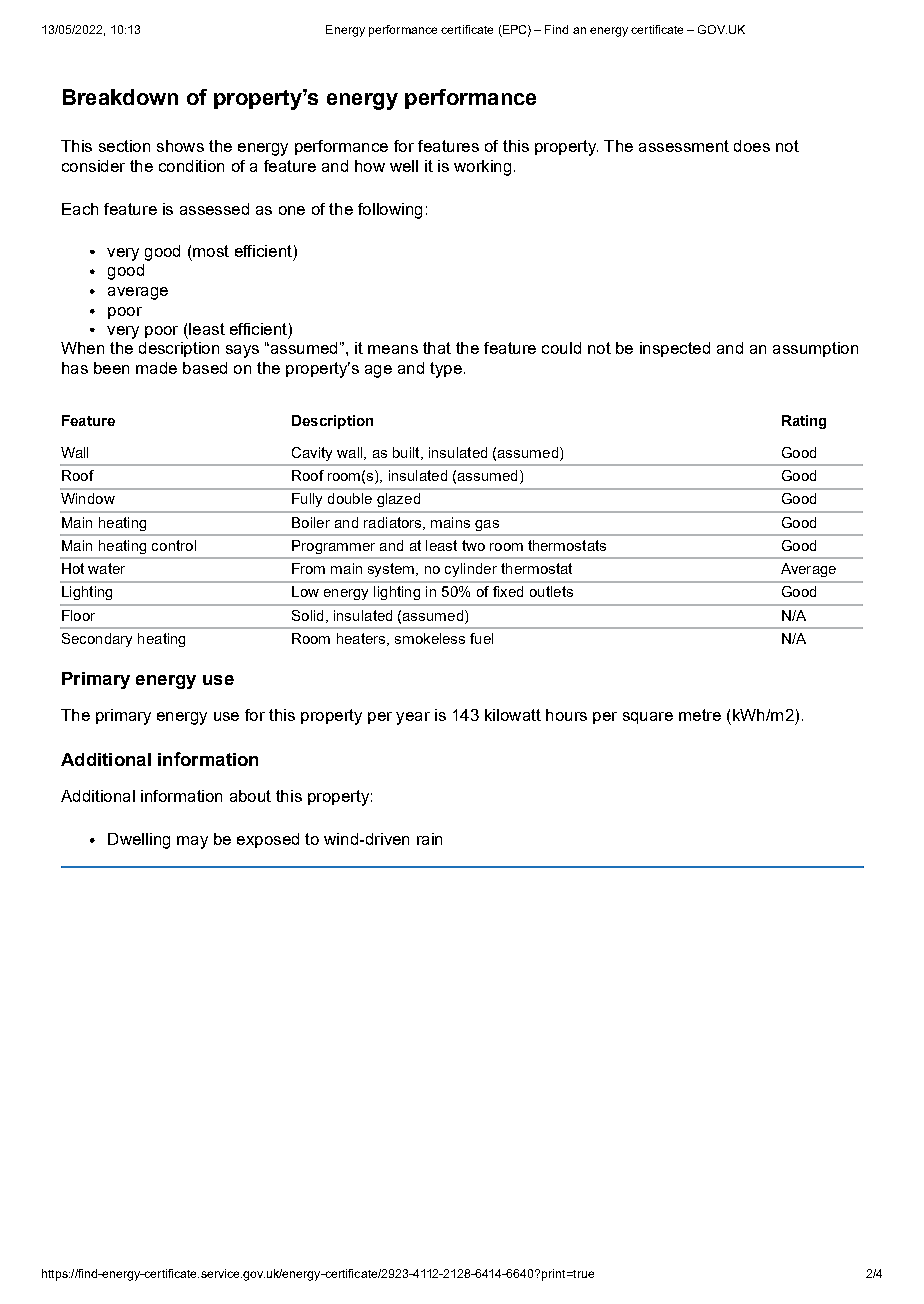 The width and height of the document is (924, 1304). Describe the element at coordinates (804, 422) in the document. I see `Rating` at that location.
